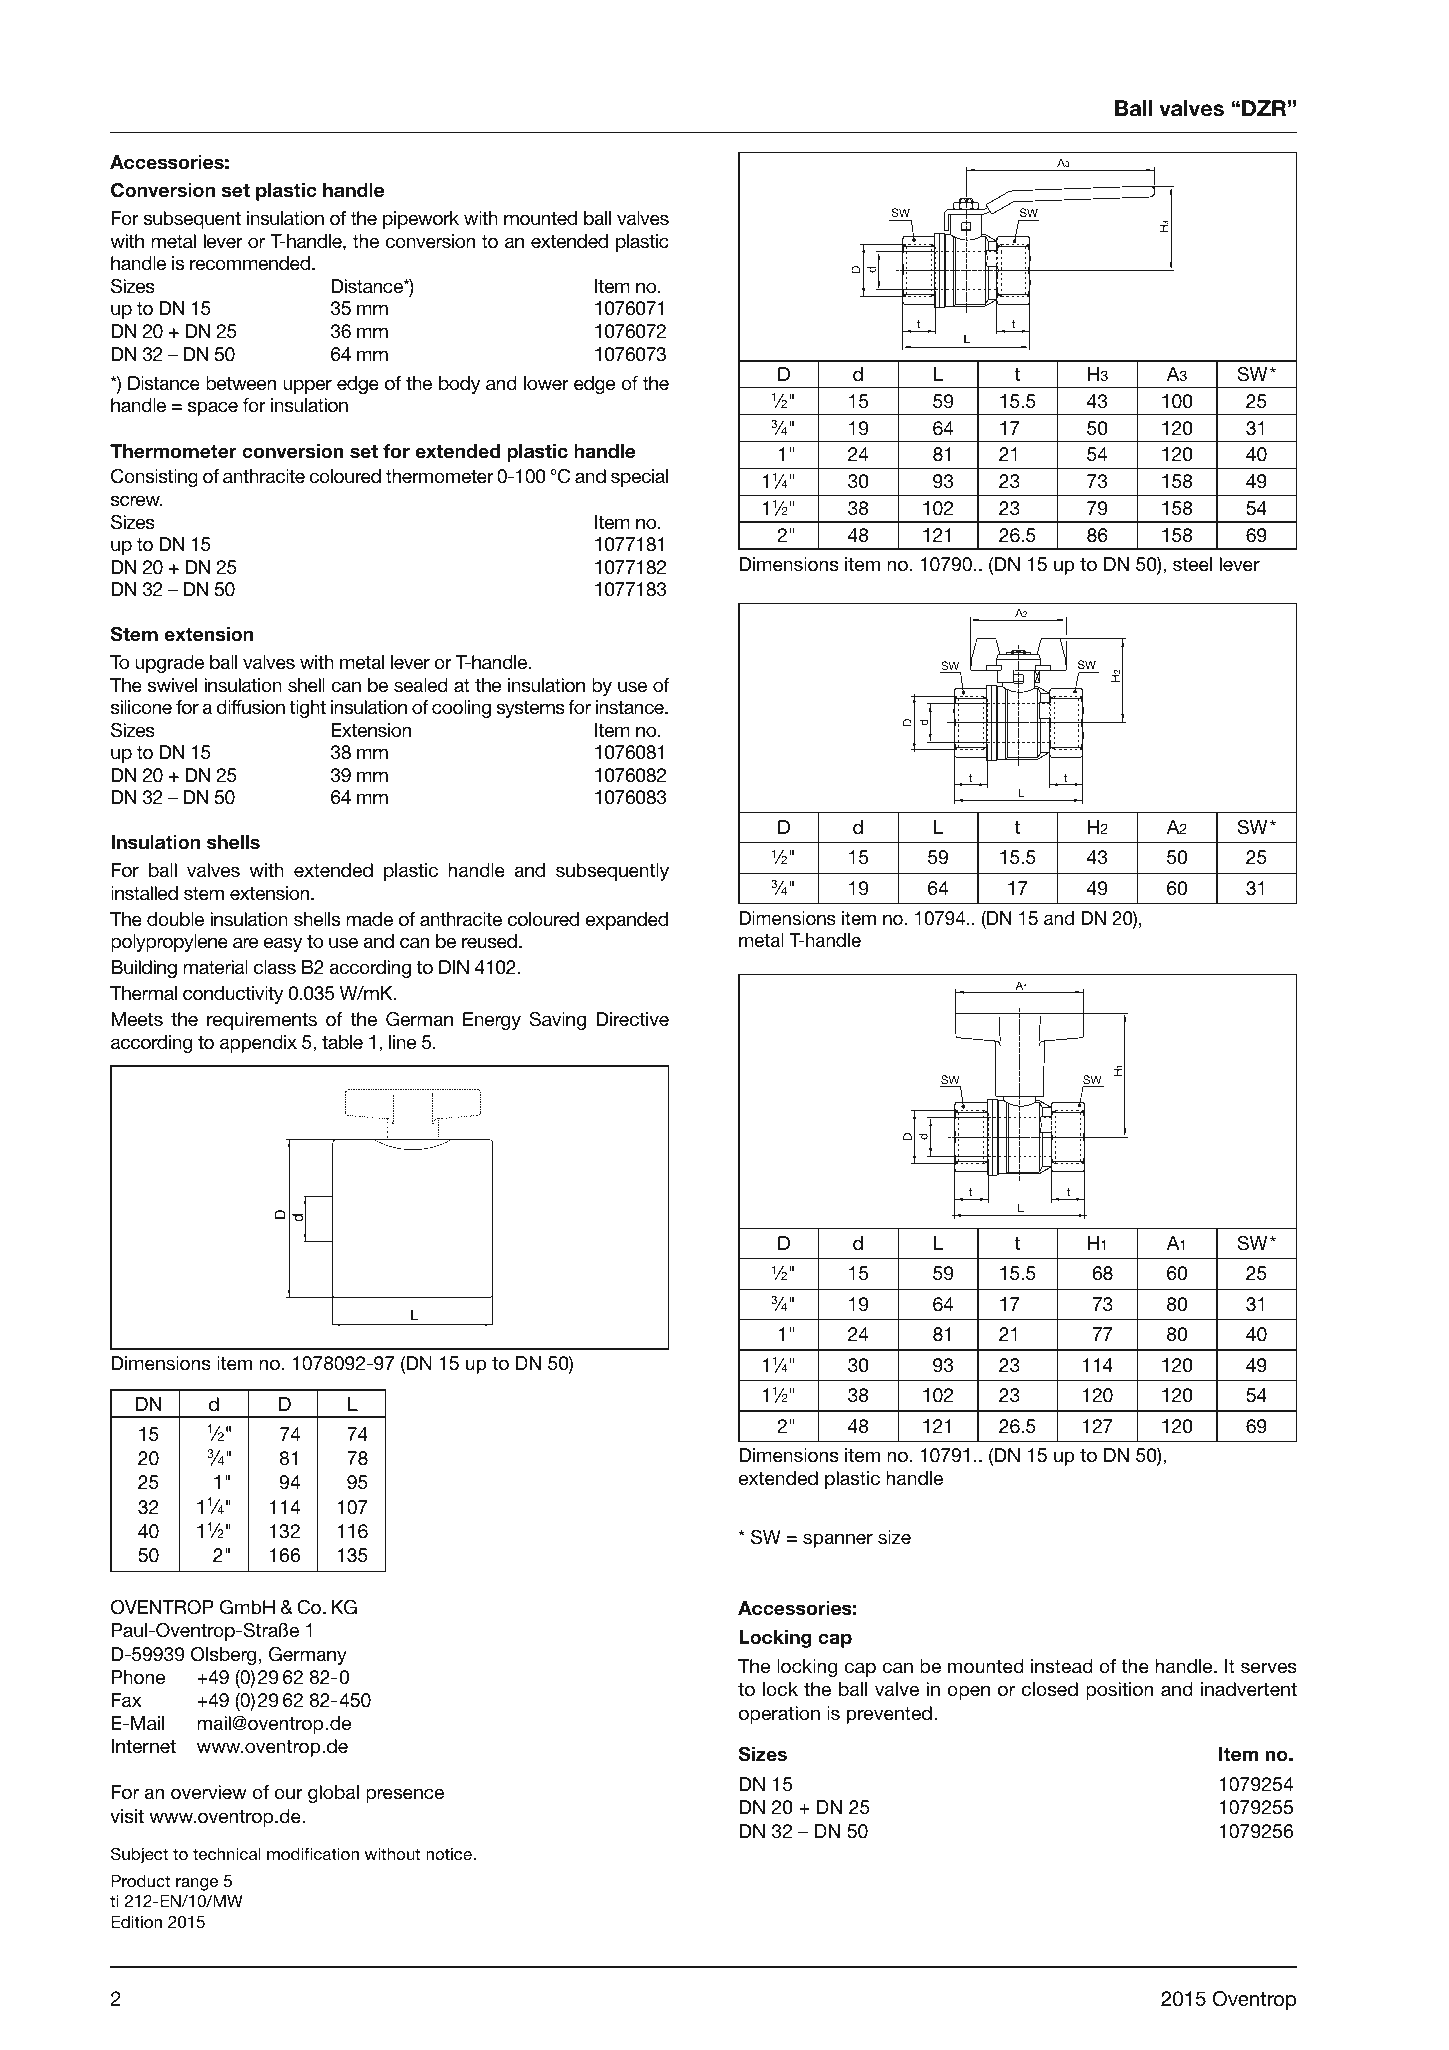 The image size is (1449, 2050). I want to click on steel, so click(1192, 564).
